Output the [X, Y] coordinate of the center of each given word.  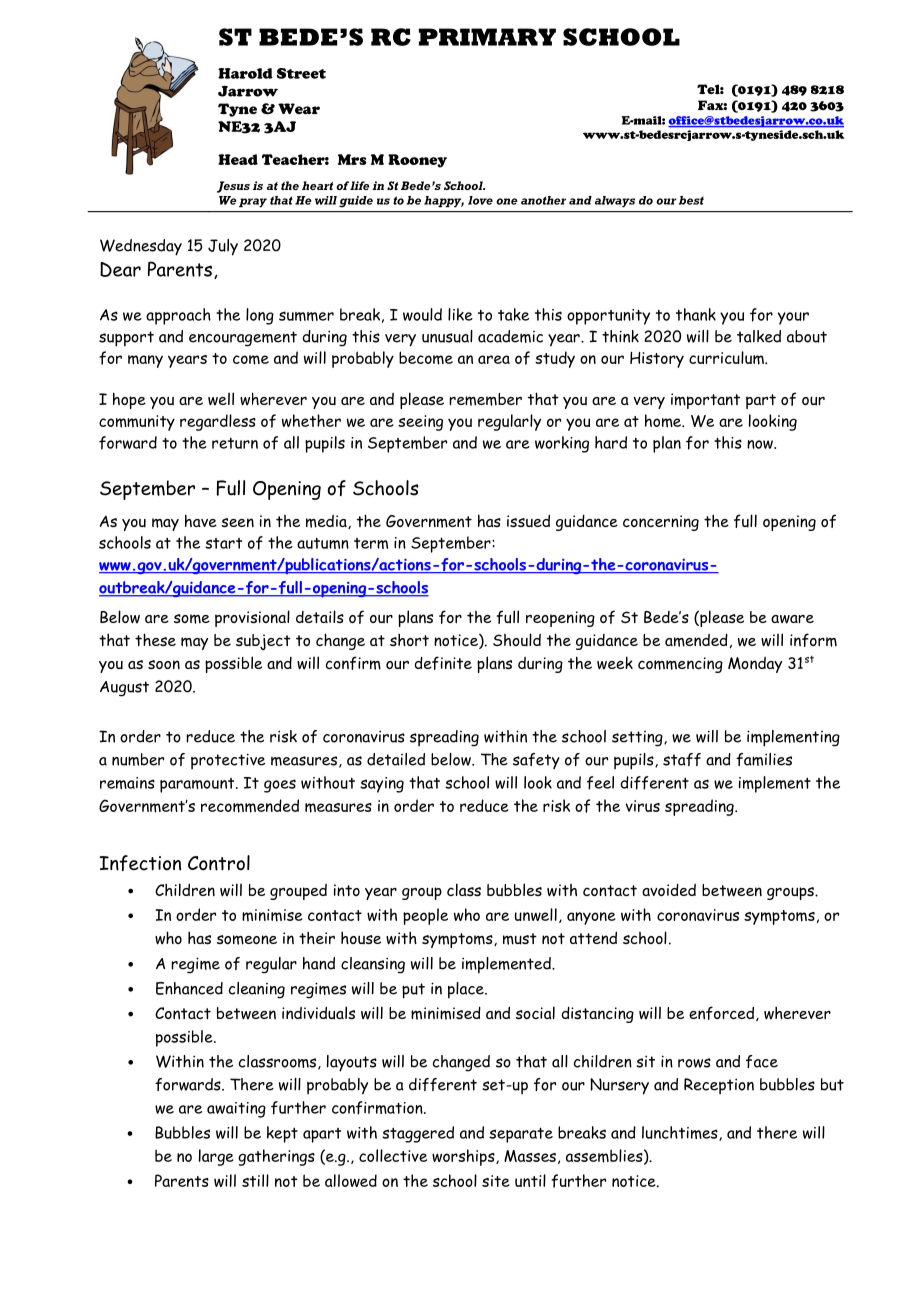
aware [792, 619]
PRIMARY [487, 37]
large [216, 1157]
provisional [252, 618]
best [691, 200]
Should [517, 640]
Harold [245, 73]
